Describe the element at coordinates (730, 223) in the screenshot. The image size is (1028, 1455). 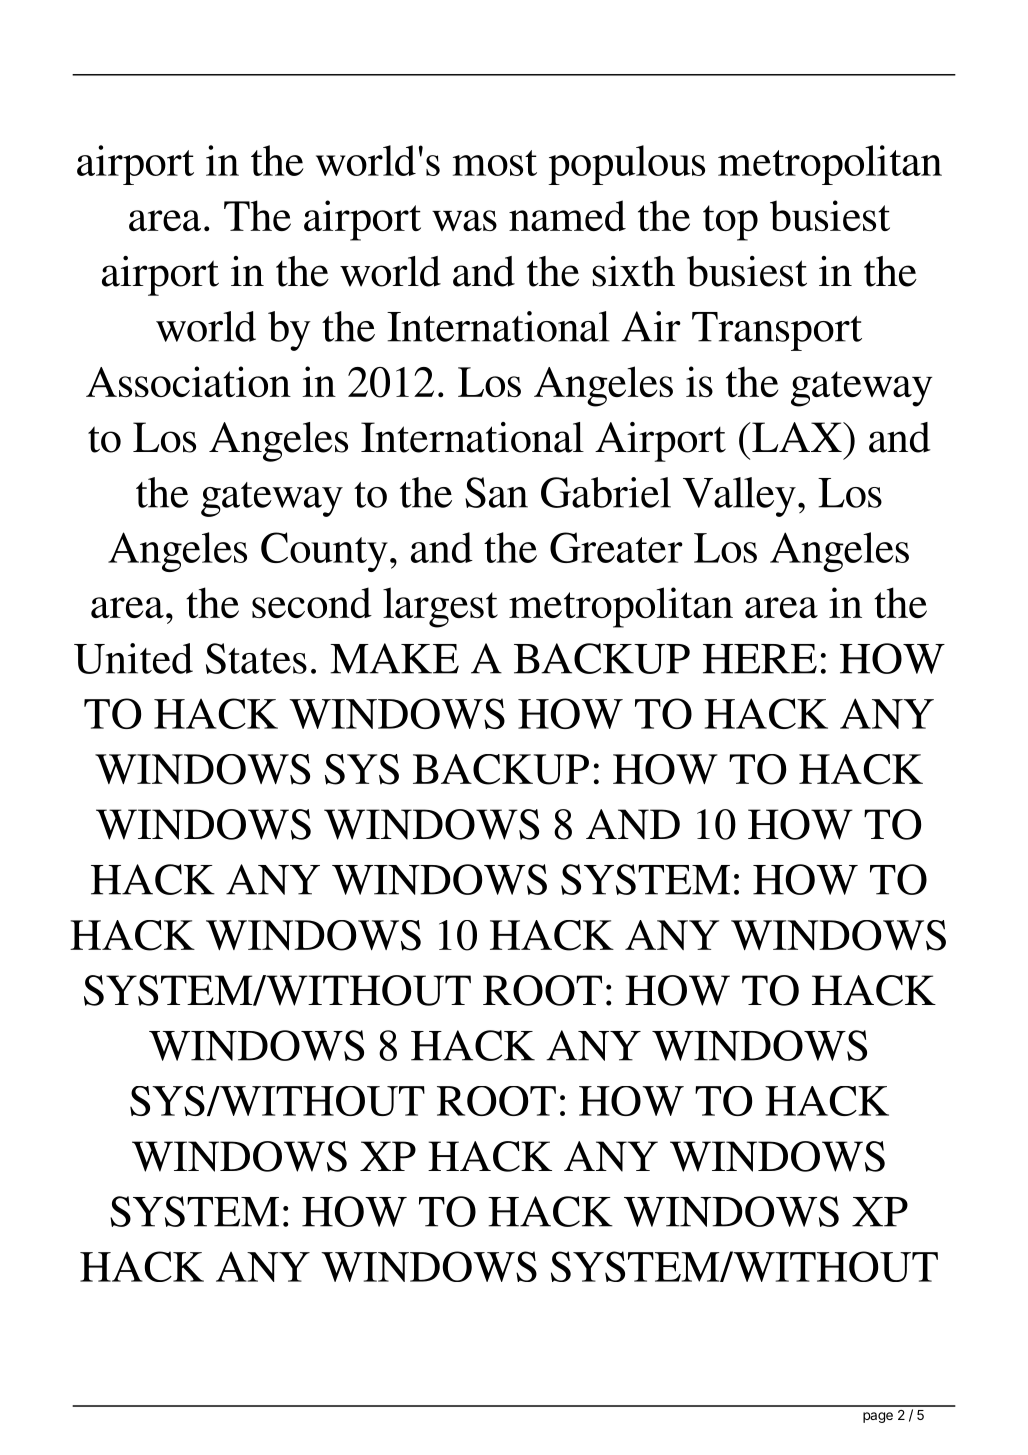
I see `top` at that location.
